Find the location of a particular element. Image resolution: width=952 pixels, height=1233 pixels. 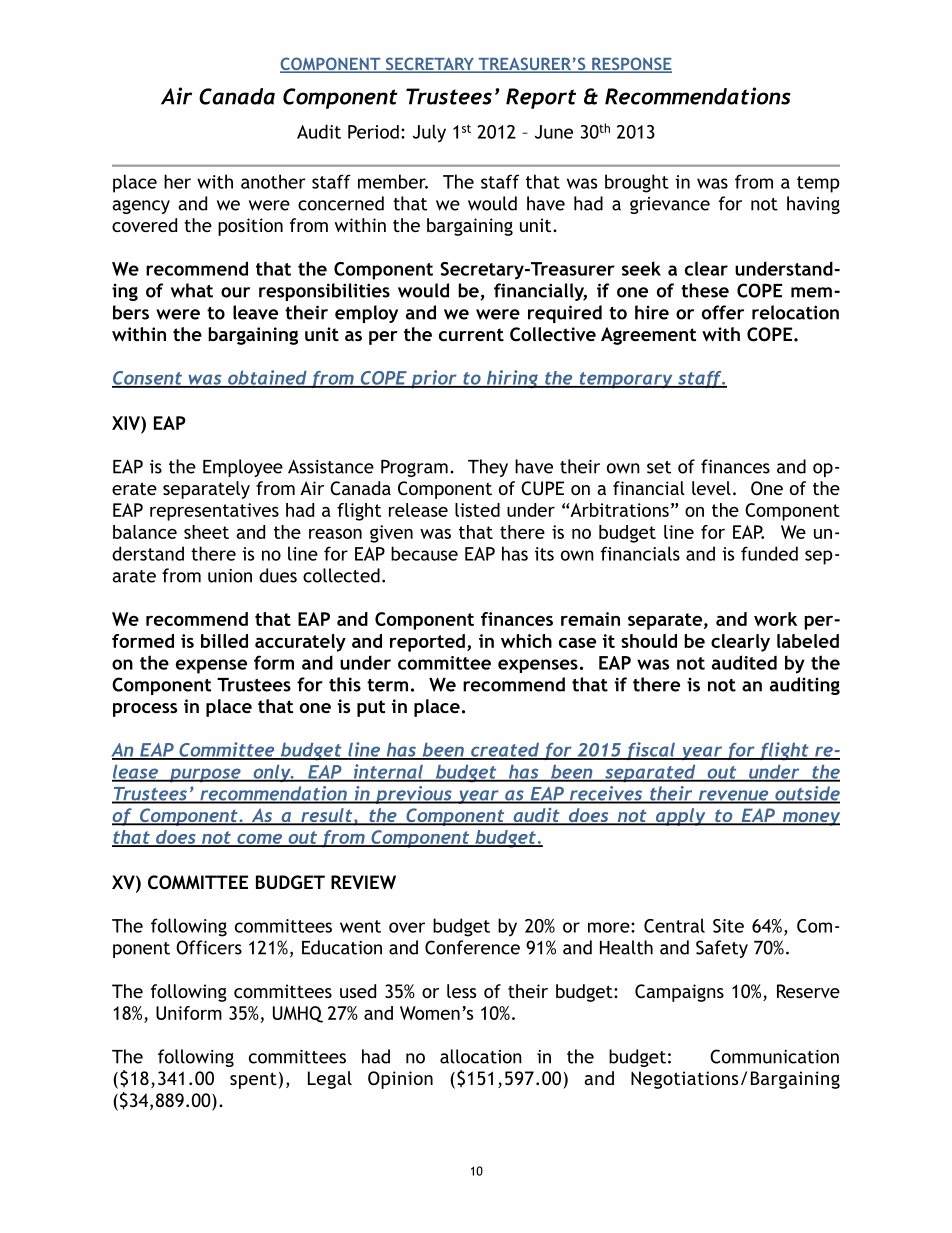

July is located at coordinates (429, 133).
